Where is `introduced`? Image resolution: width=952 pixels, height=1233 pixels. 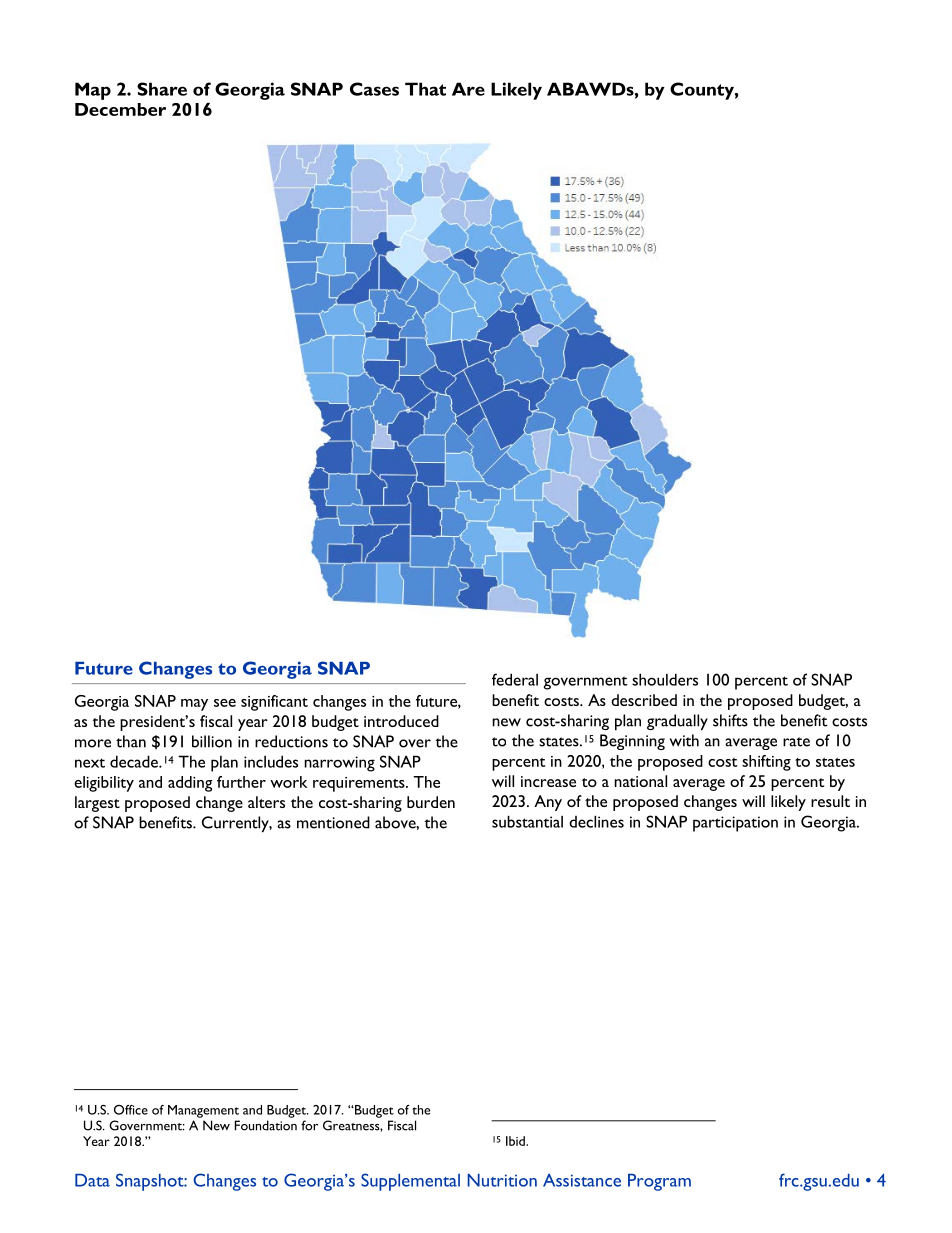
introduced is located at coordinates (401, 721).
